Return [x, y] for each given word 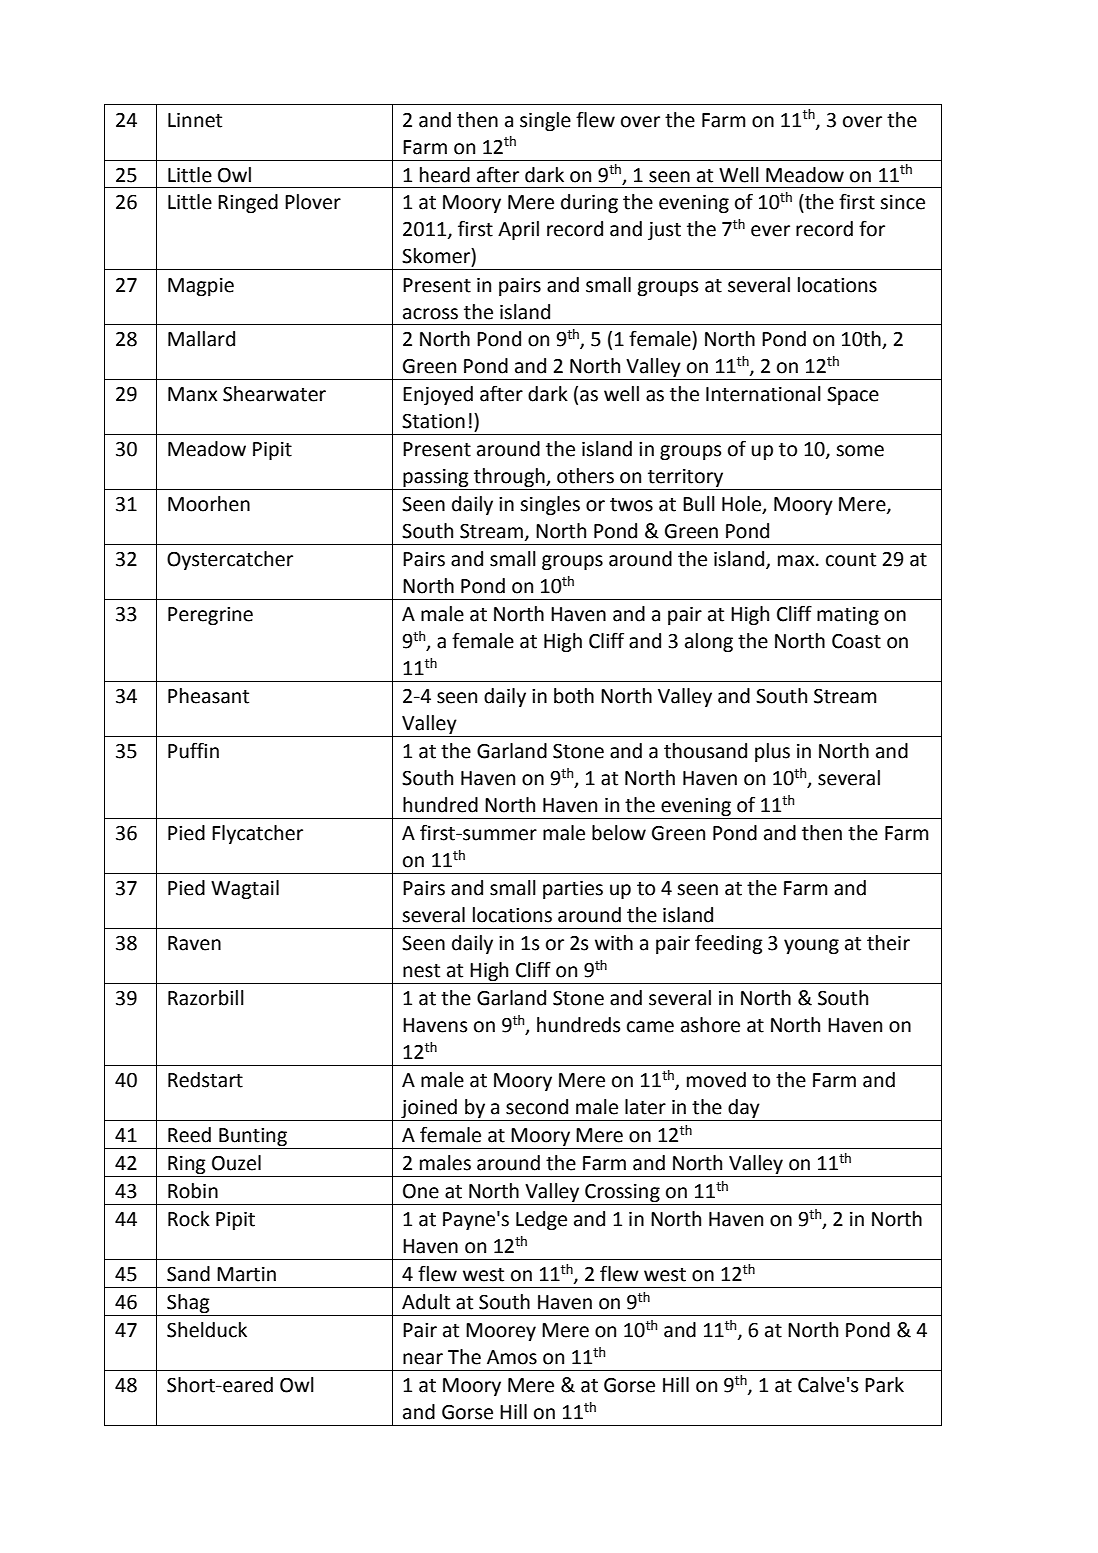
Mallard [201, 339]
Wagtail [245, 889]
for [872, 228]
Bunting [253, 1137]
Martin [246, 1274]
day [744, 1110]
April [518, 230]
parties [573, 890]
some [860, 451]
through [509, 479]
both [574, 696]
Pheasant [208, 696]
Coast [856, 641]
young [811, 946]
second [537, 1107]
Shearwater [274, 394]
